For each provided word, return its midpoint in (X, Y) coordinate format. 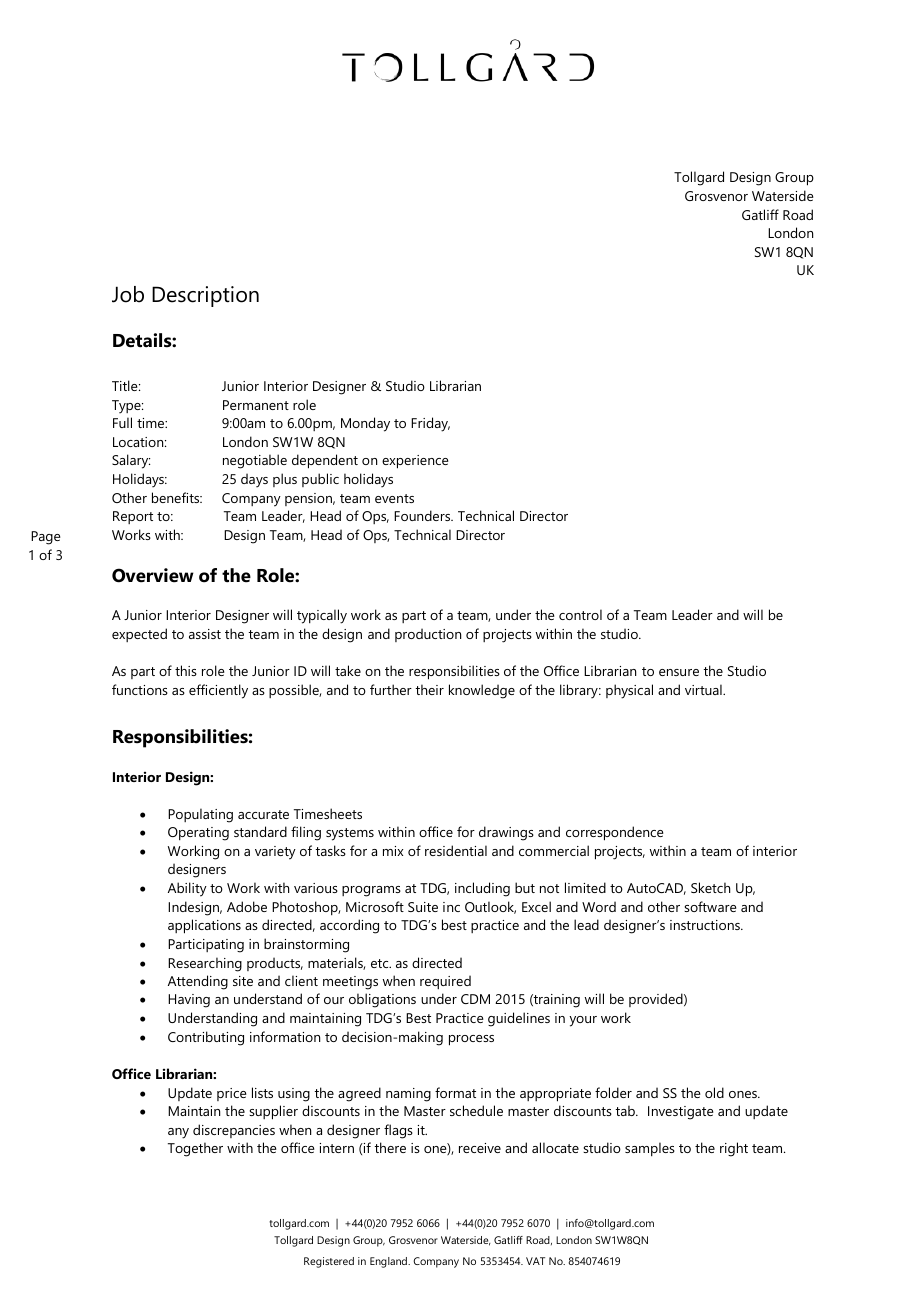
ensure (679, 672)
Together (195, 1149)
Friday (430, 424)
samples (650, 1149)
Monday (365, 424)
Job (128, 294)
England (389, 1262)
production (428, 635)
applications (204, 926)
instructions (706, 925)
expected (139, 635)
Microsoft (375, 906)
